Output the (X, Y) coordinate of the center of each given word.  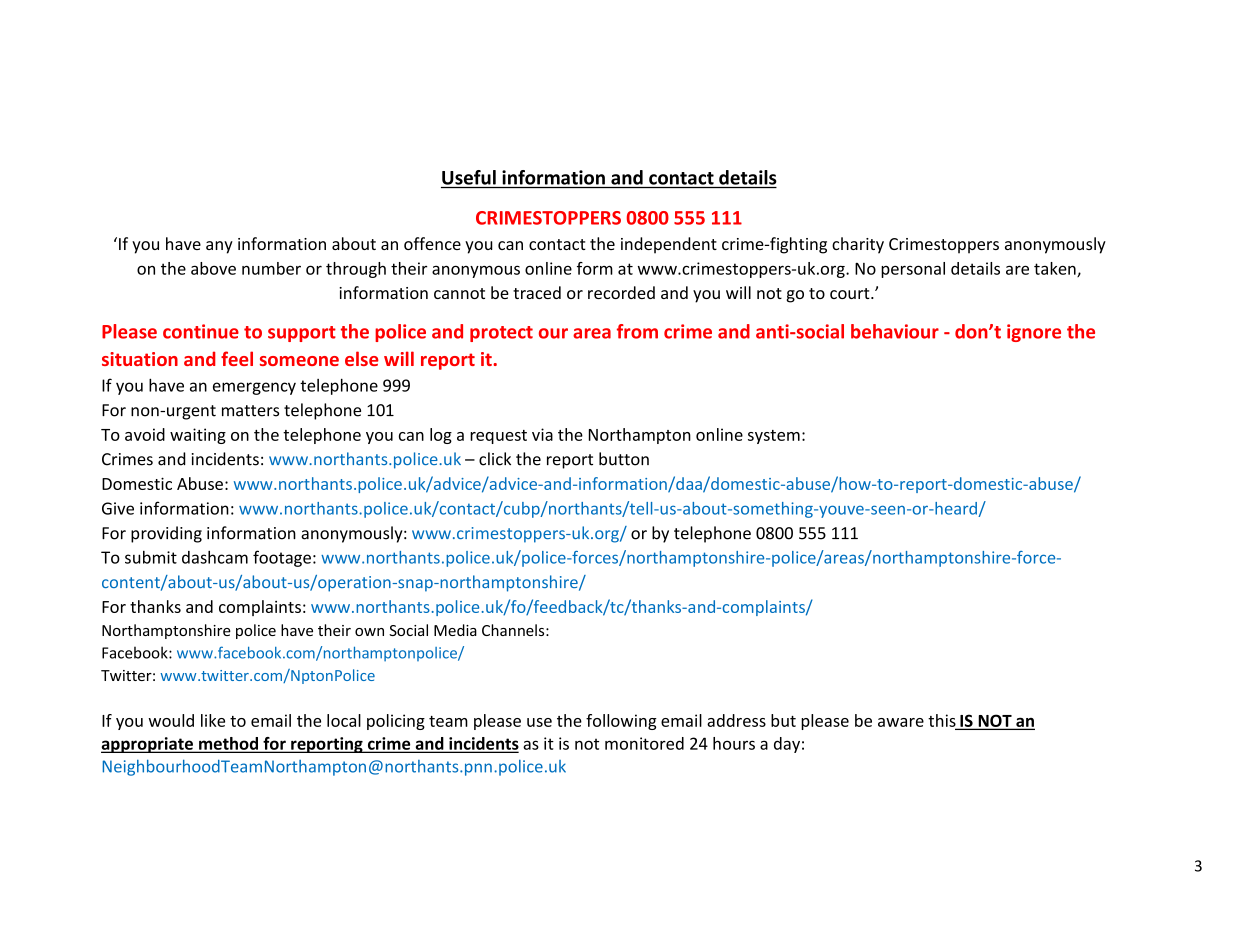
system (774, 437)
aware (901, 722)
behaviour (895, 331)
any (219, 247)
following (621, 722)
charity (858, 245)
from (637, 331)
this (943, 721)
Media (455, 630)
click (495, 459)
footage (282, 558)
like (213, 720)
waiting (198, 436)
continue (201, 331)
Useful (469, 177)
